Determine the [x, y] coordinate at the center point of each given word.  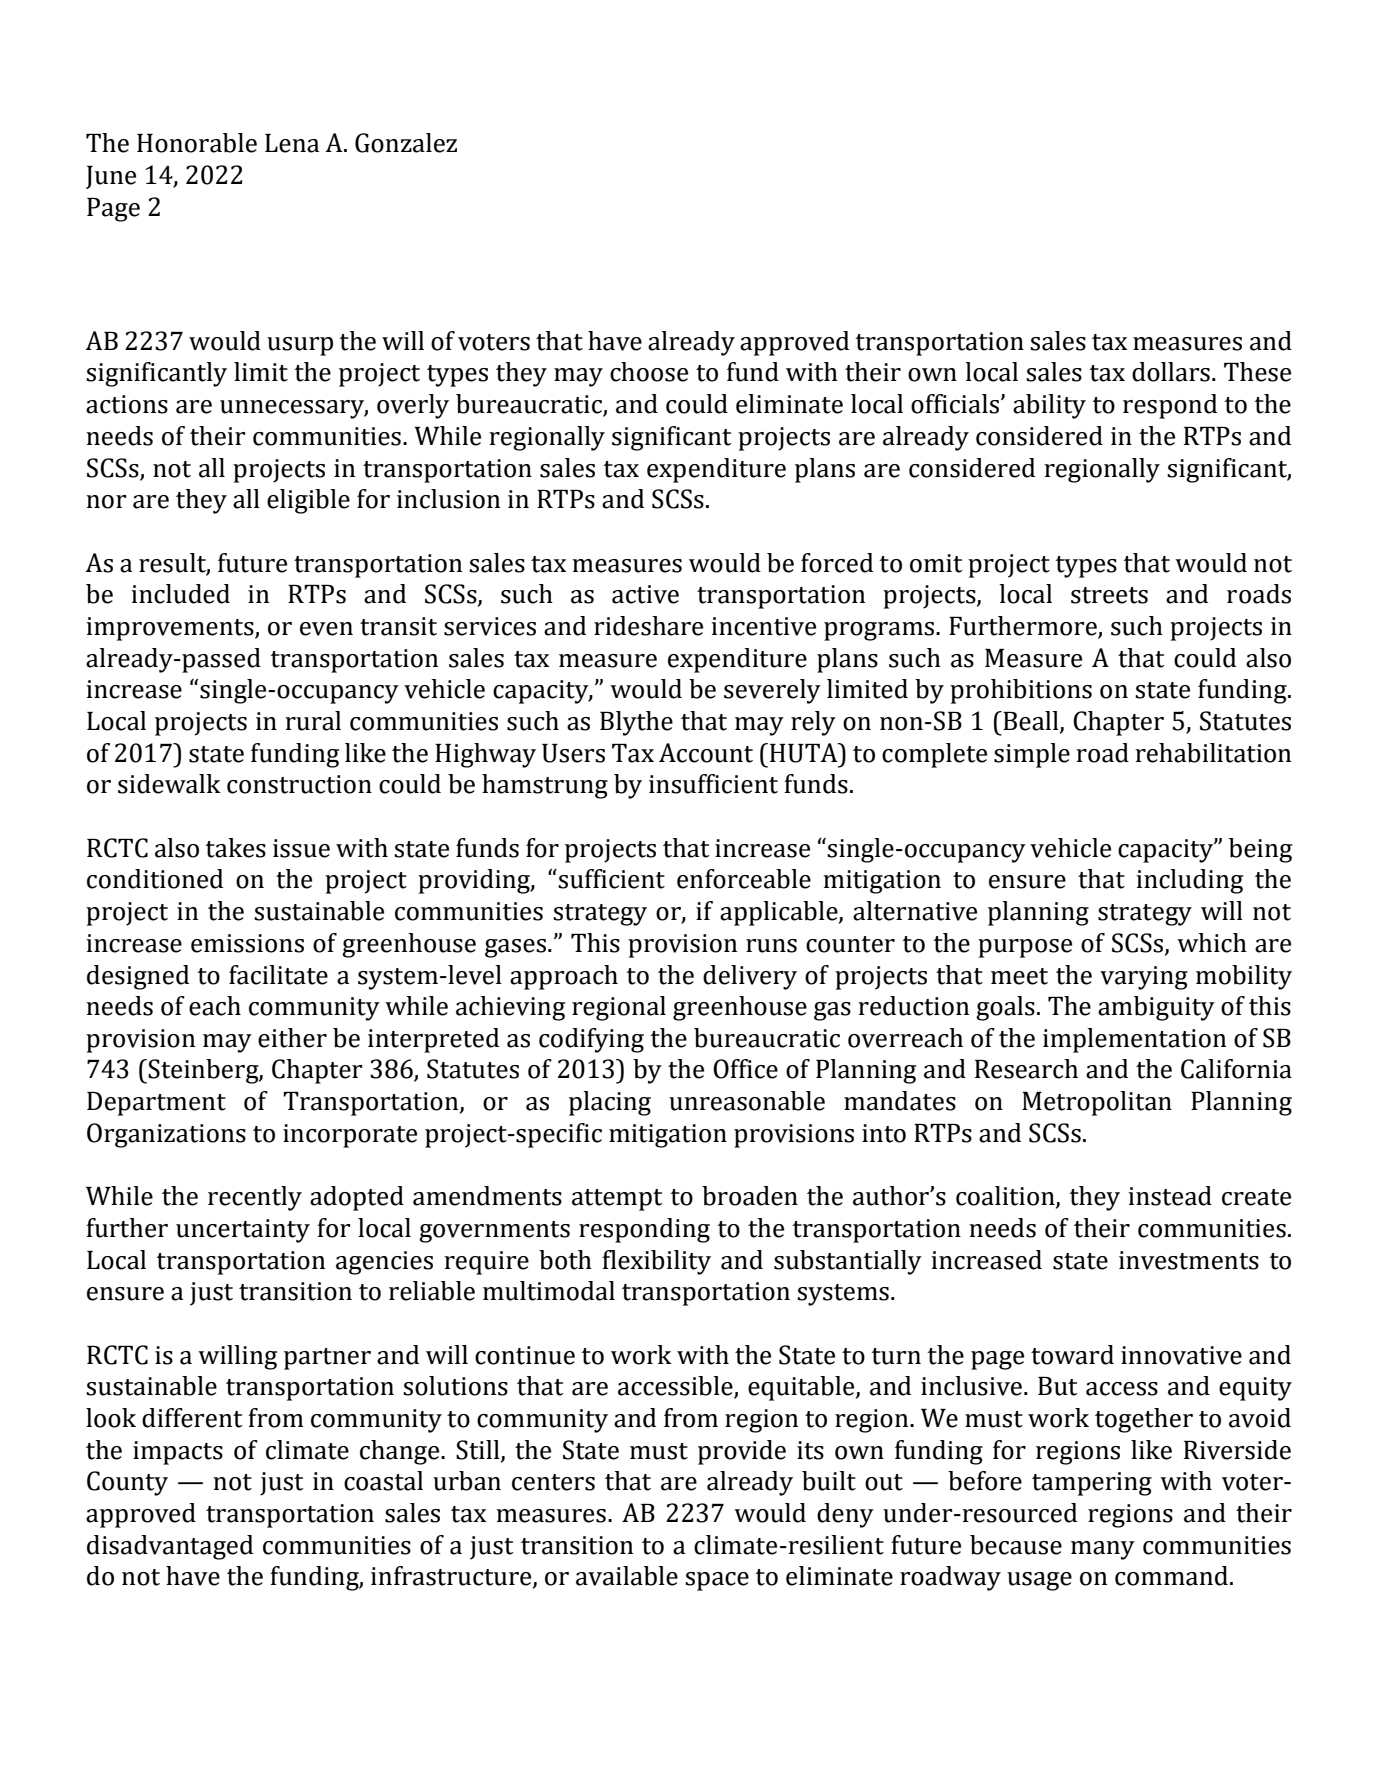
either [292, 1038]
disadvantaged [170, 1547]
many [1103, 1550]
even [326, 629]
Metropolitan [1097, 1103]
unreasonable [747, 1101]
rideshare [648, 626]
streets [1109, 595]
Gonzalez [406, 143]
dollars [1171, 372]
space [717, 1581]
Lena [292, 143]
